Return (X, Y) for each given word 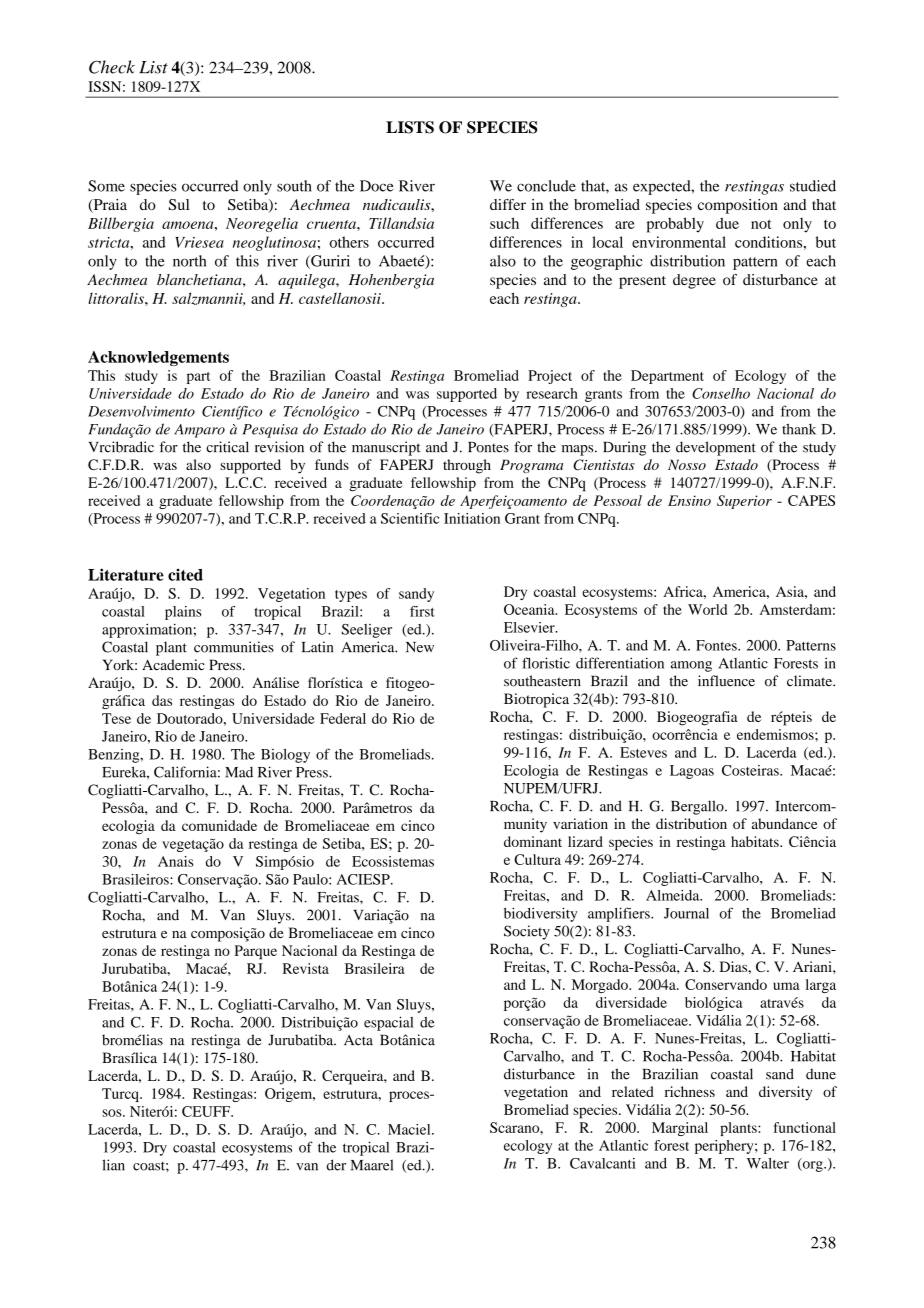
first (422, 611)
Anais (175, 861)
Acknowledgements (158, 358)
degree (694, 281)
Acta (358, 1040)
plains (183, 613)
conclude (546, 186)
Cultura (537, 859)
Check (112, 67)
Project (550, 377)
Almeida (674, 895)
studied (813, 186)
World (707, 609)
